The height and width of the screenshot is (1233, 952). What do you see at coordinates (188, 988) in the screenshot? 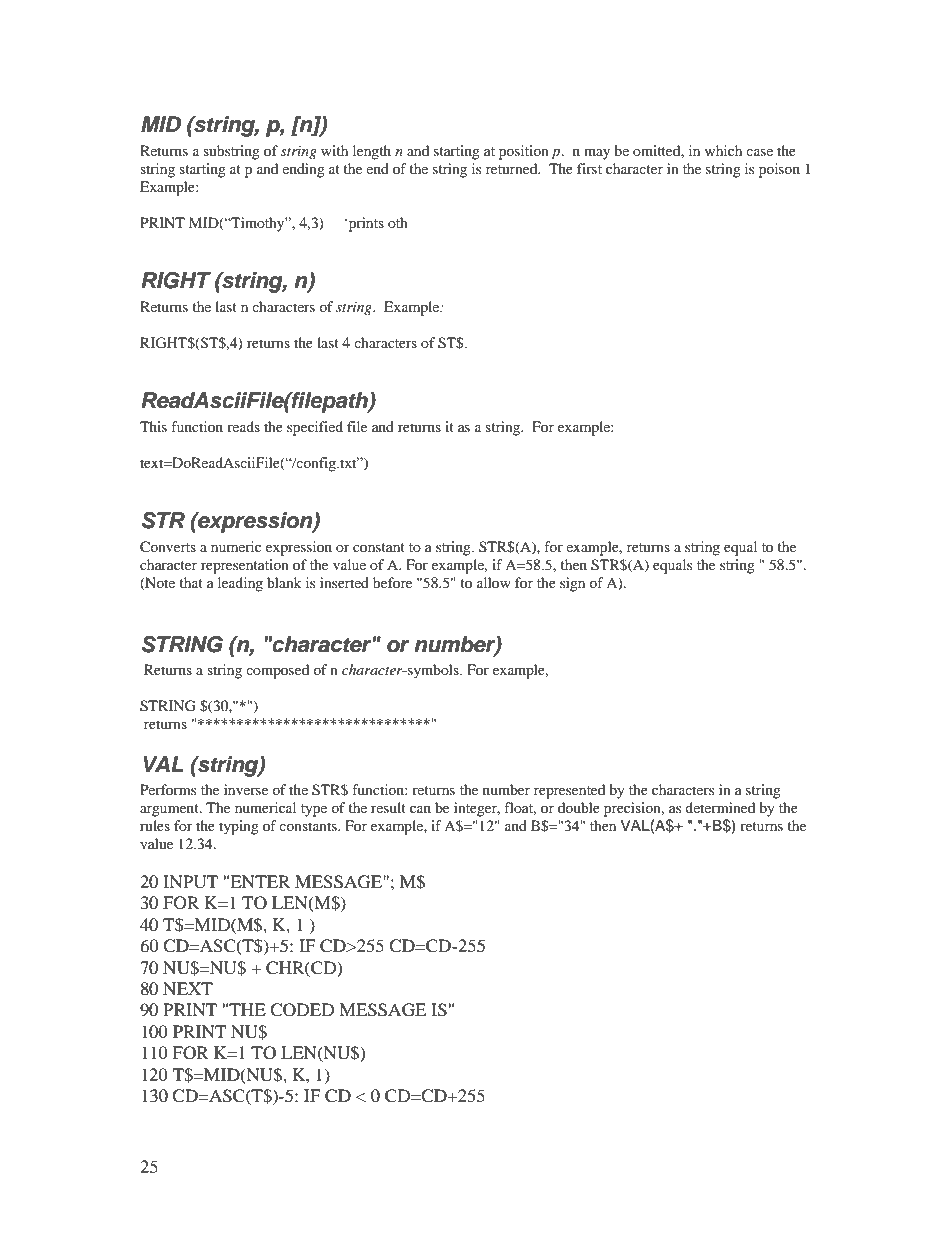
I see `NEXT` at bounding box center [188, 988].
